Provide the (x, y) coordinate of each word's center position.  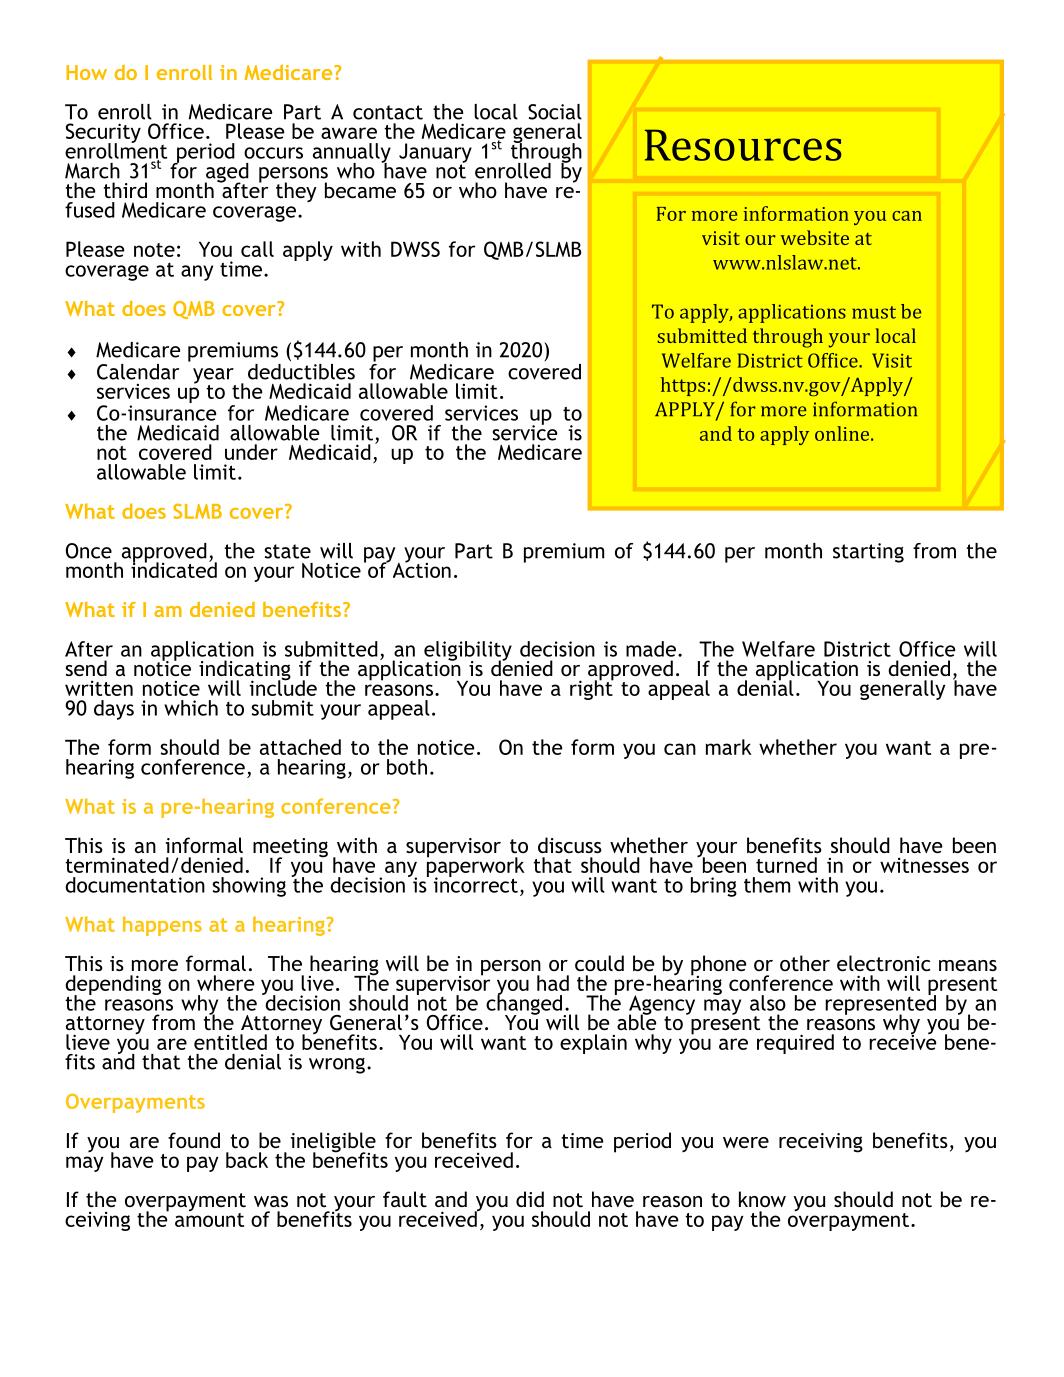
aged (227, 174)
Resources (743, 145)
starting (868, 553)
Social (555, 112)
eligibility (468, 652)
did (530, 1199)
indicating (245, 671)
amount (209, 1218)
